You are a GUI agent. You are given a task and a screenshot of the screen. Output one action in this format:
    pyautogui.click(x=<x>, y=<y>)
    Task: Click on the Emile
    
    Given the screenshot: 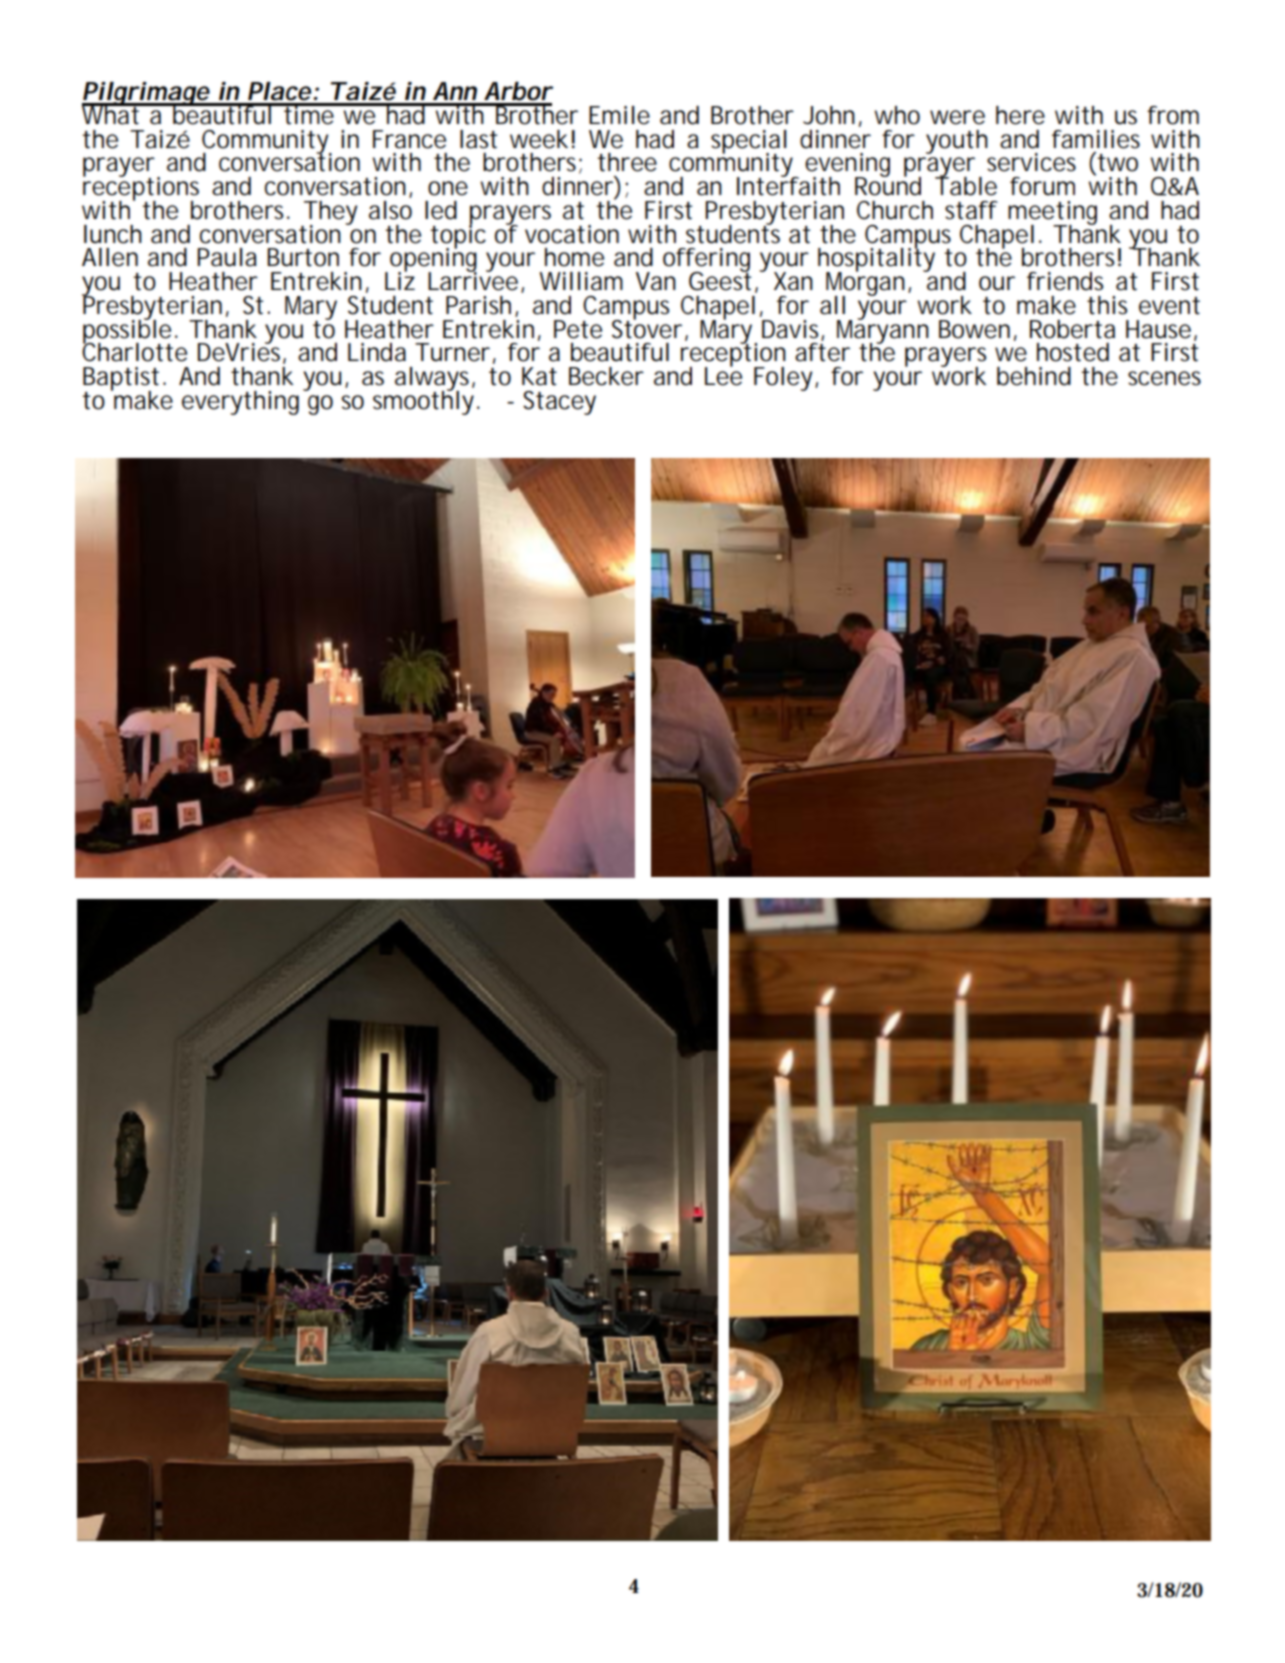 What is the action you would take?
    pyautogui.click(x=619, y=115)
